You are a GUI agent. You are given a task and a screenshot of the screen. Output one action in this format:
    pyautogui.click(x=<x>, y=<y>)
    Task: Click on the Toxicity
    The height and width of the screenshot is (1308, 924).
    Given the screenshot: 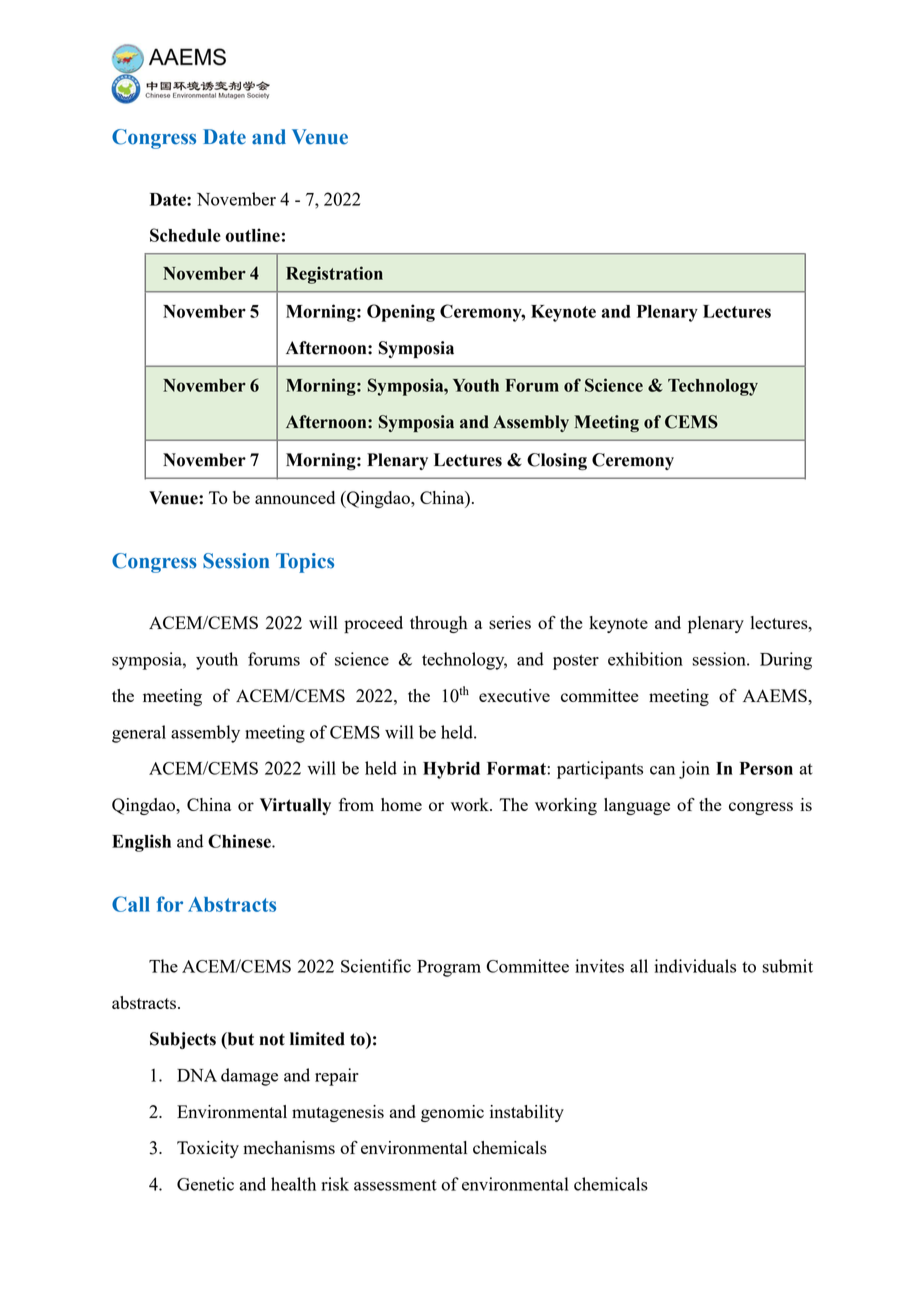 What is the action you would take?
    pyautogui.click(x=208, y=1149)
